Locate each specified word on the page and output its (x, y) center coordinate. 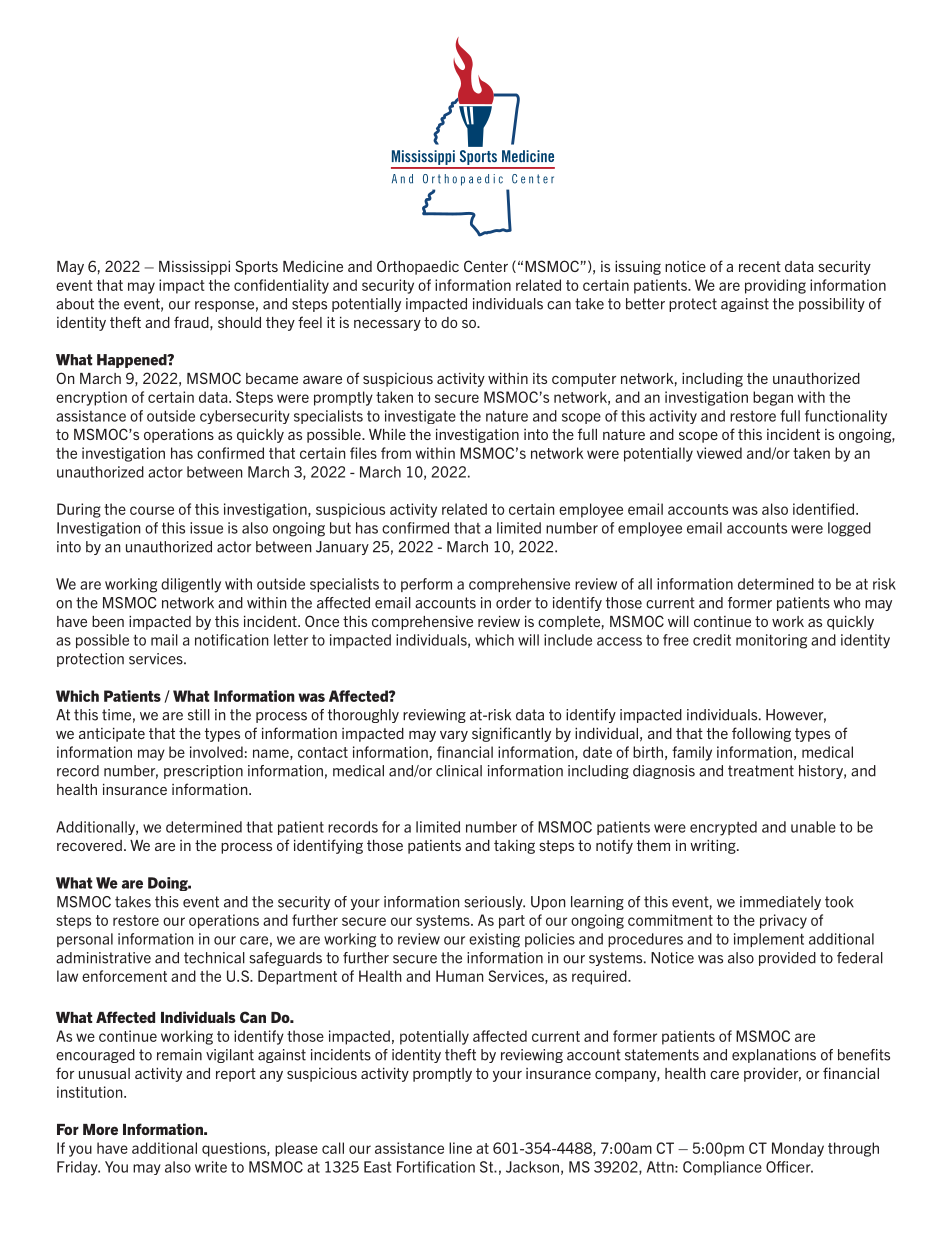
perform (426, 585)
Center (486, 266)
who (846, 603)
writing (714, 847)
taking (514, 847)
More (100, 1129)
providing (775, 286)
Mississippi (194, 268)
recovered (89, 845)
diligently (191, 585)
